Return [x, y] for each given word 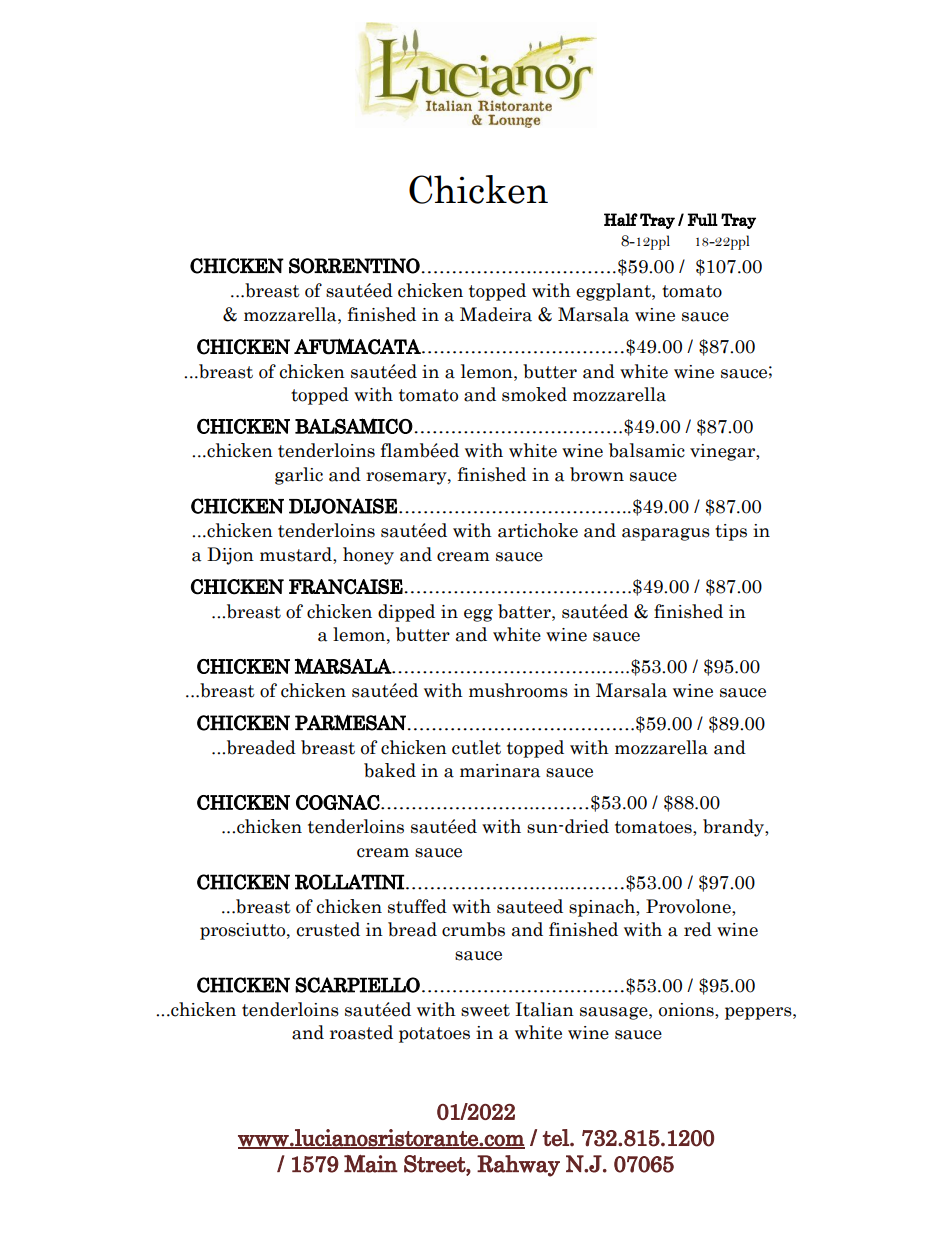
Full [703, 219]
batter [525, 611]
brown [597, 474]
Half [621, 219]
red [698, 929]
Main [371, 1163]
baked [390, 770]
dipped [406, 613]
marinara [500, 771]
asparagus [666, 534]
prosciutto [244, 931]
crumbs [473, 929]
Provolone [689, 907]
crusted [328, 929]
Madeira [496, 314]
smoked [534, 394]
